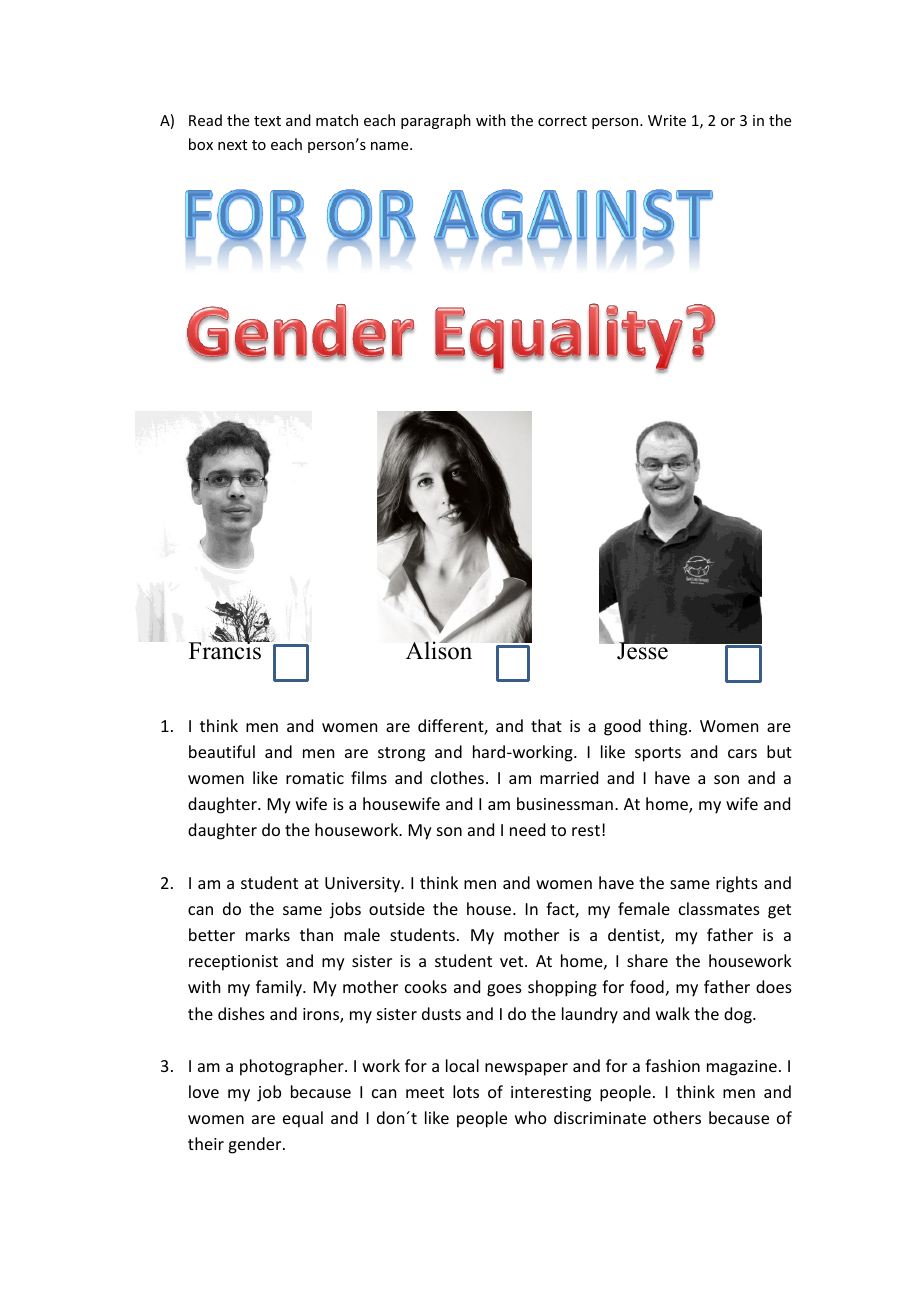 This screenshot has height=1308, width=924. I want to click on Alison, so click(439, 650).
